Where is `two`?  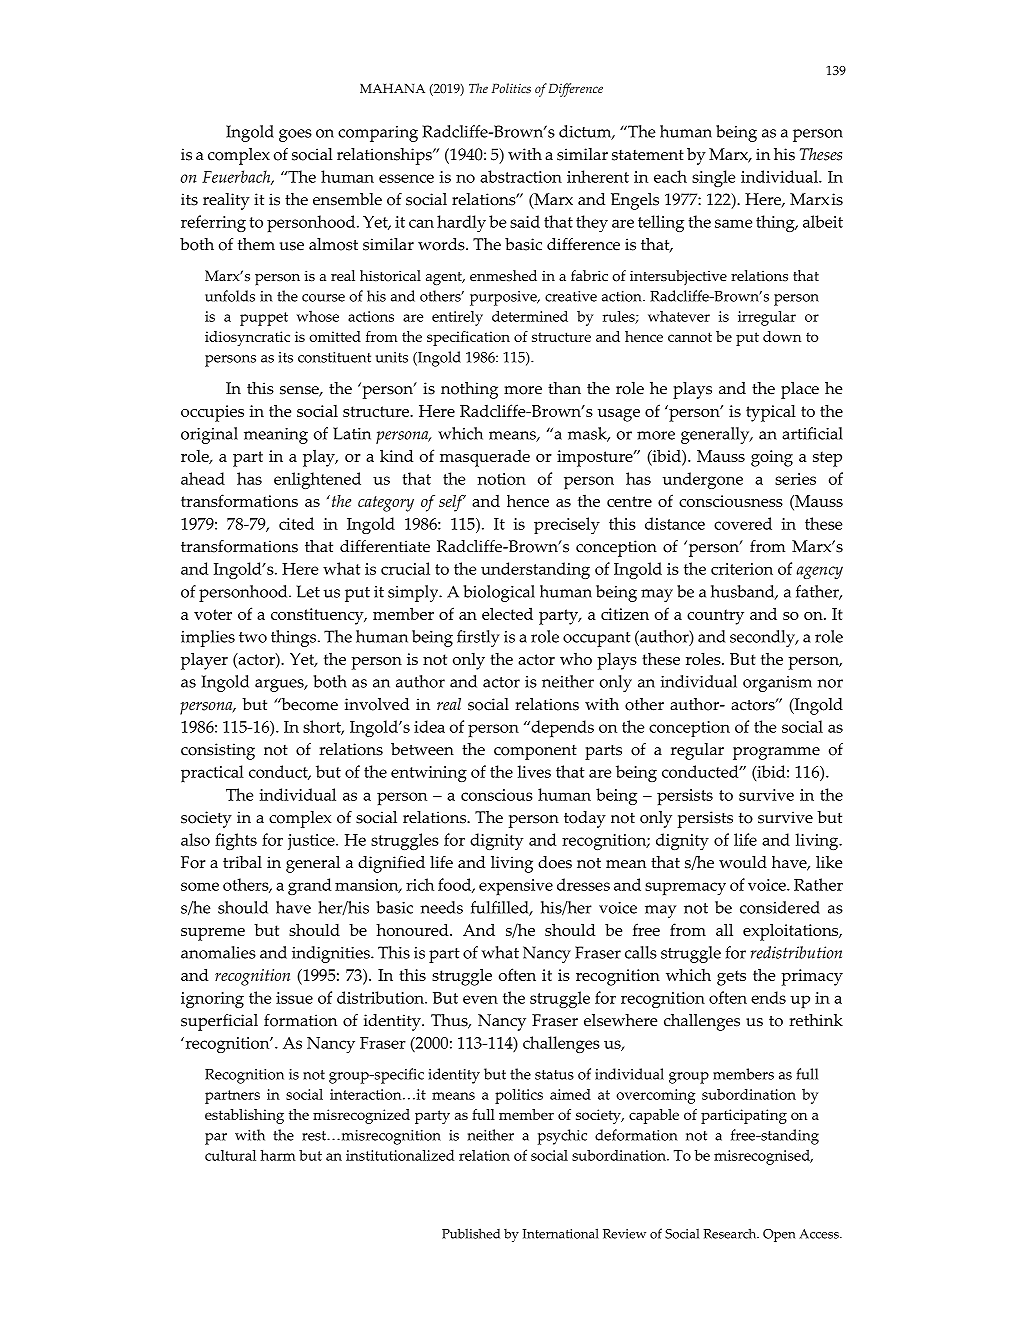 two is located at coordinates (253, 637).
